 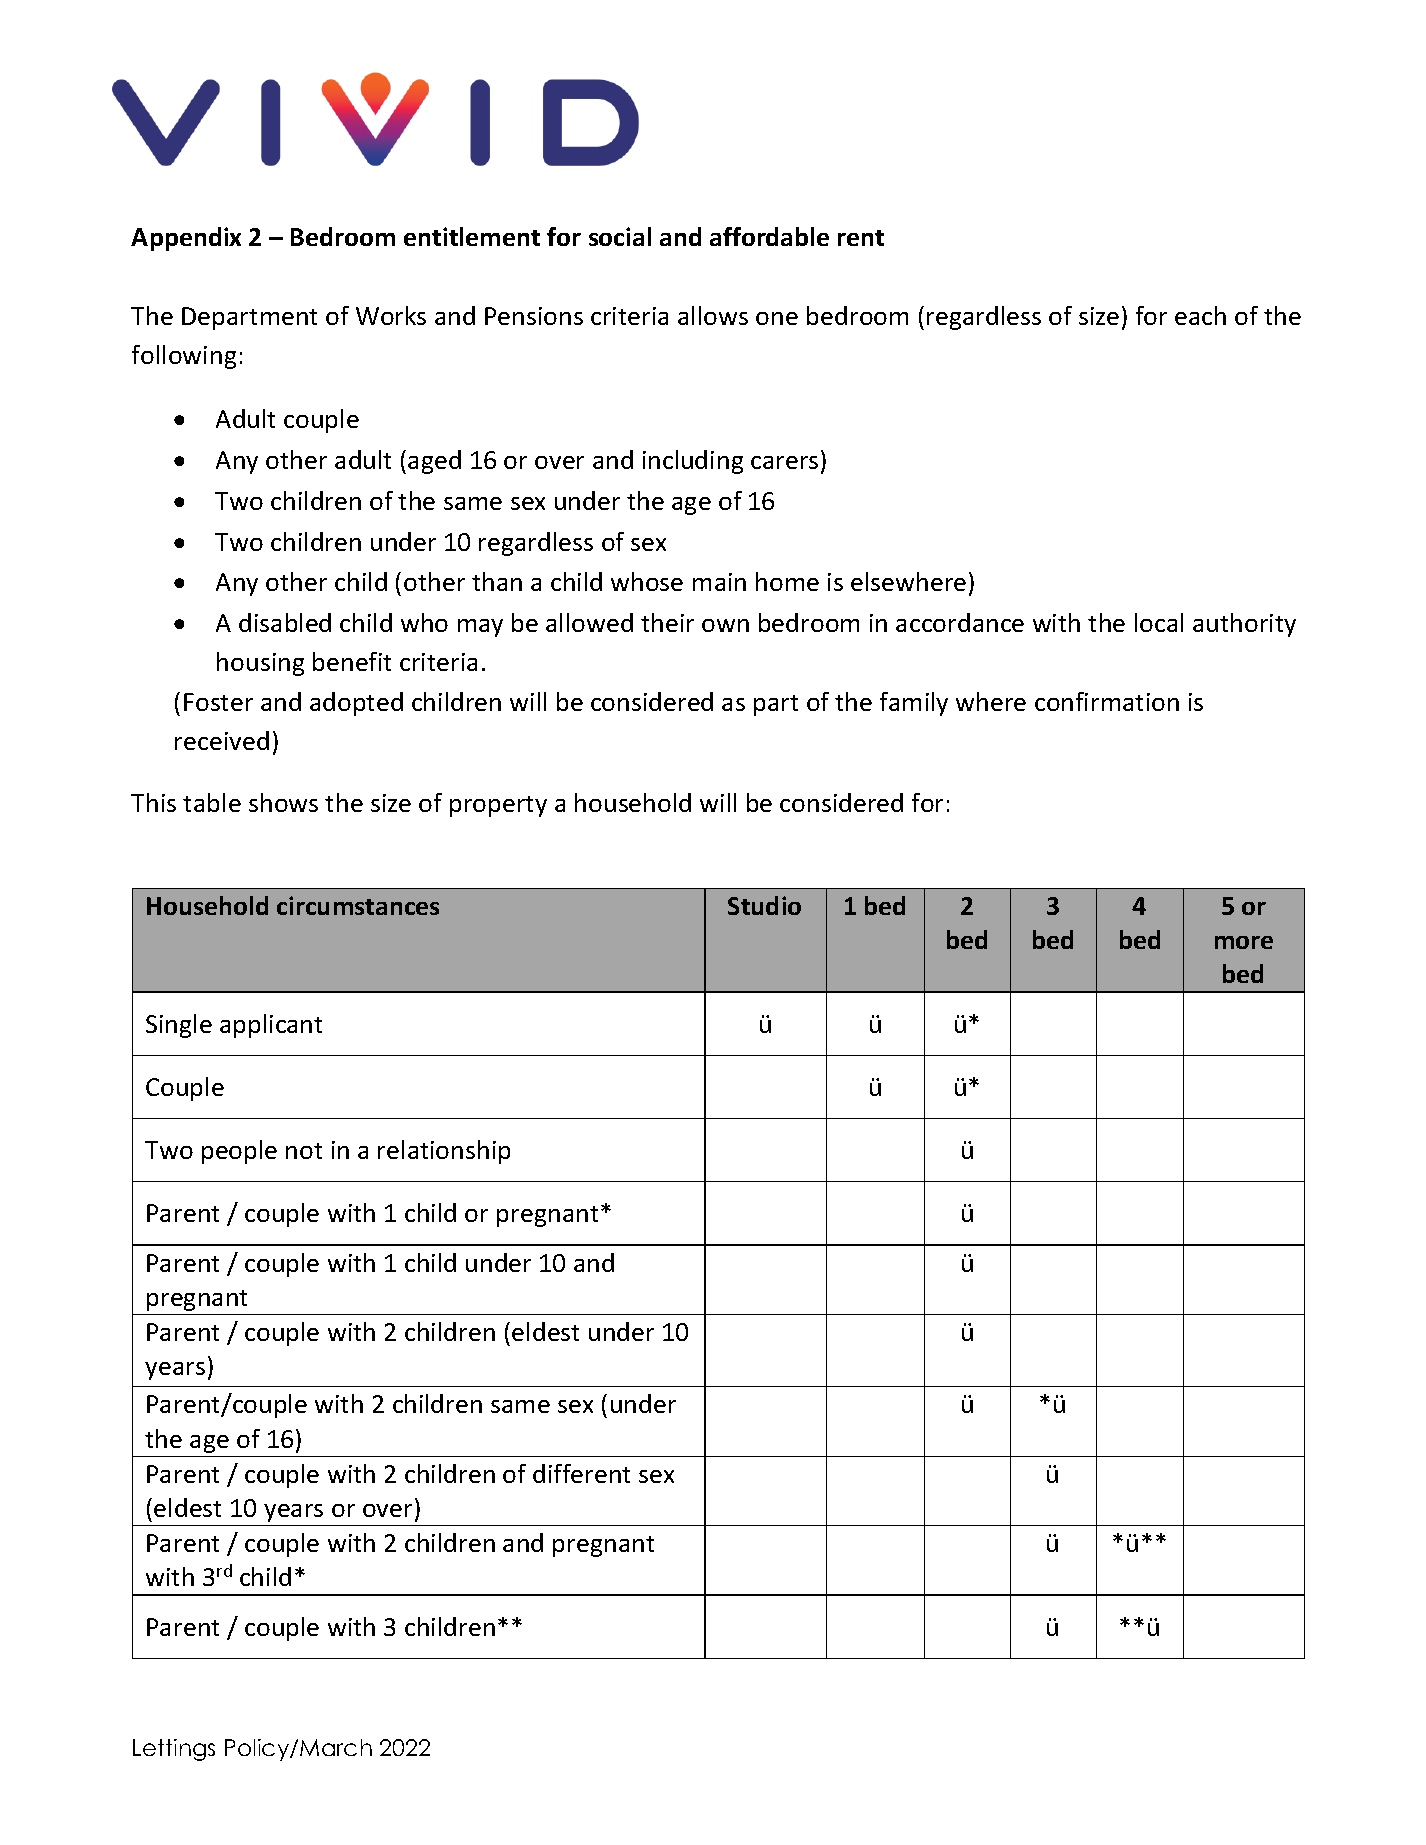 What do you see at coordinates (186, 239) in the screenshot?
I see `Appendix` at bounding box center [186, 239].
